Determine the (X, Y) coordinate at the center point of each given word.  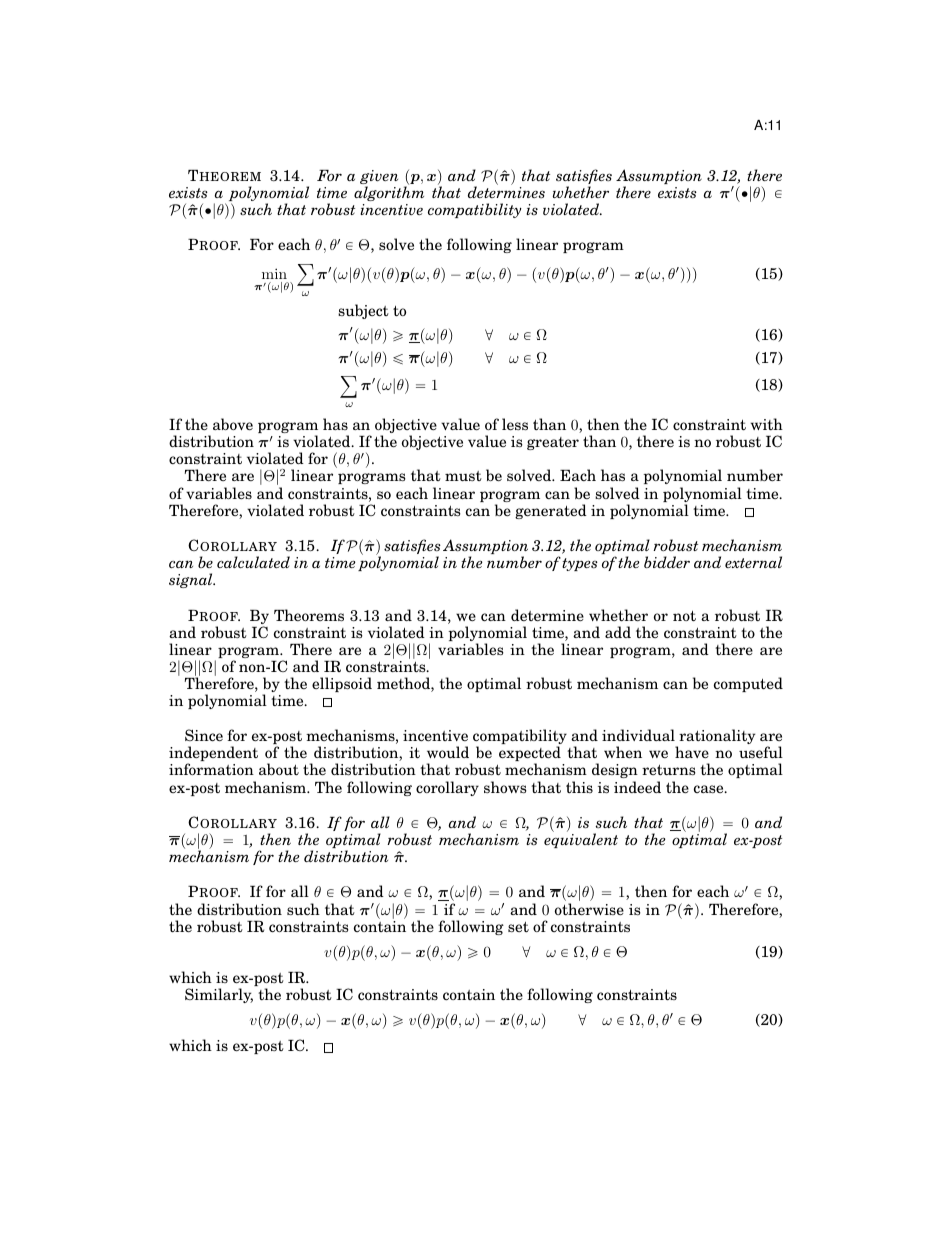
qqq (687, 275)
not (684, 615)
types (580, 564)
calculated (253, 562)
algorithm (389, 192)
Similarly (219, 995)
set (518, 926)
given (379, 178)
